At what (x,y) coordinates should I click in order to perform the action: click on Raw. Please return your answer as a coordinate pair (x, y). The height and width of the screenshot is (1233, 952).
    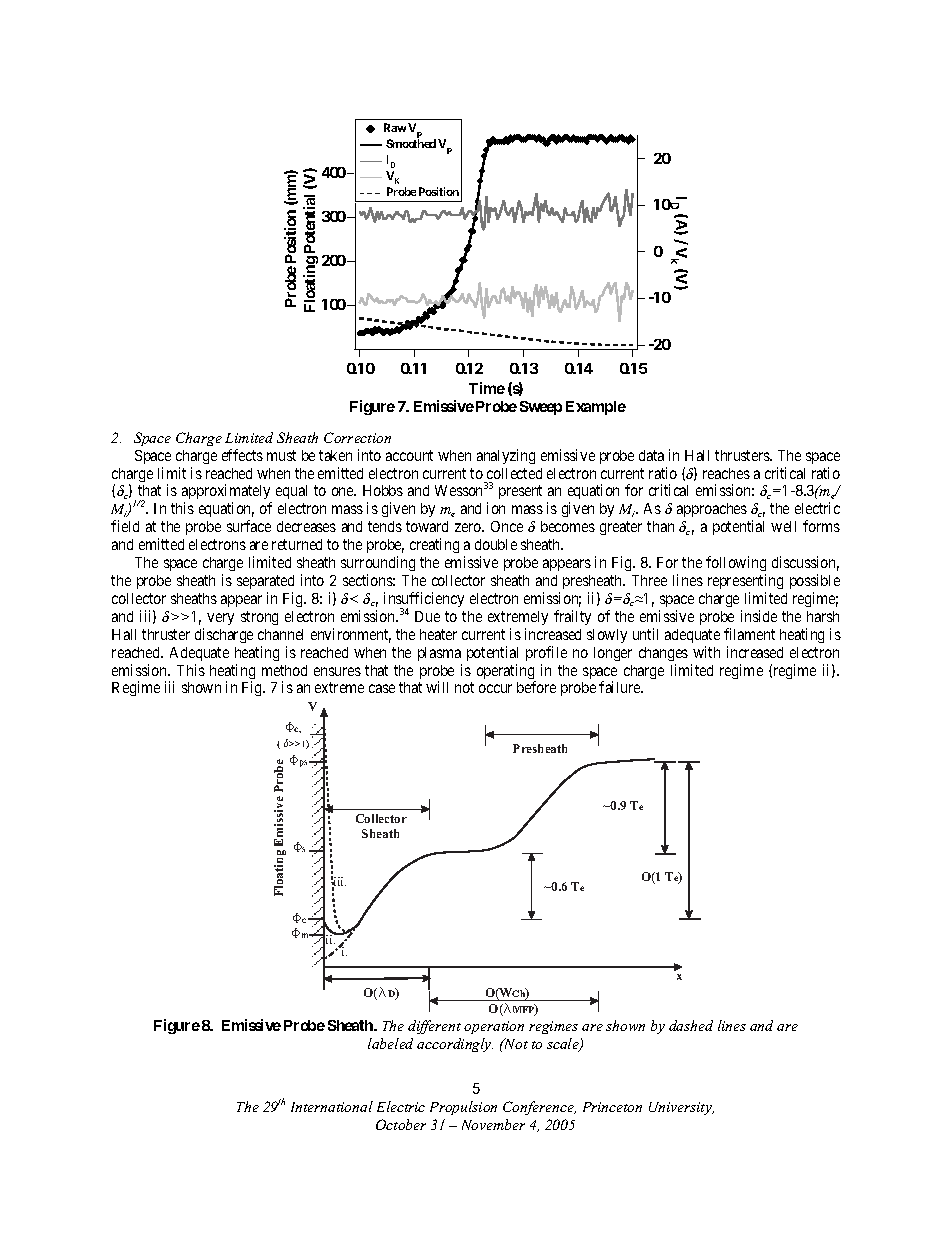
    Looking at the image, I should click on (395, 127).
